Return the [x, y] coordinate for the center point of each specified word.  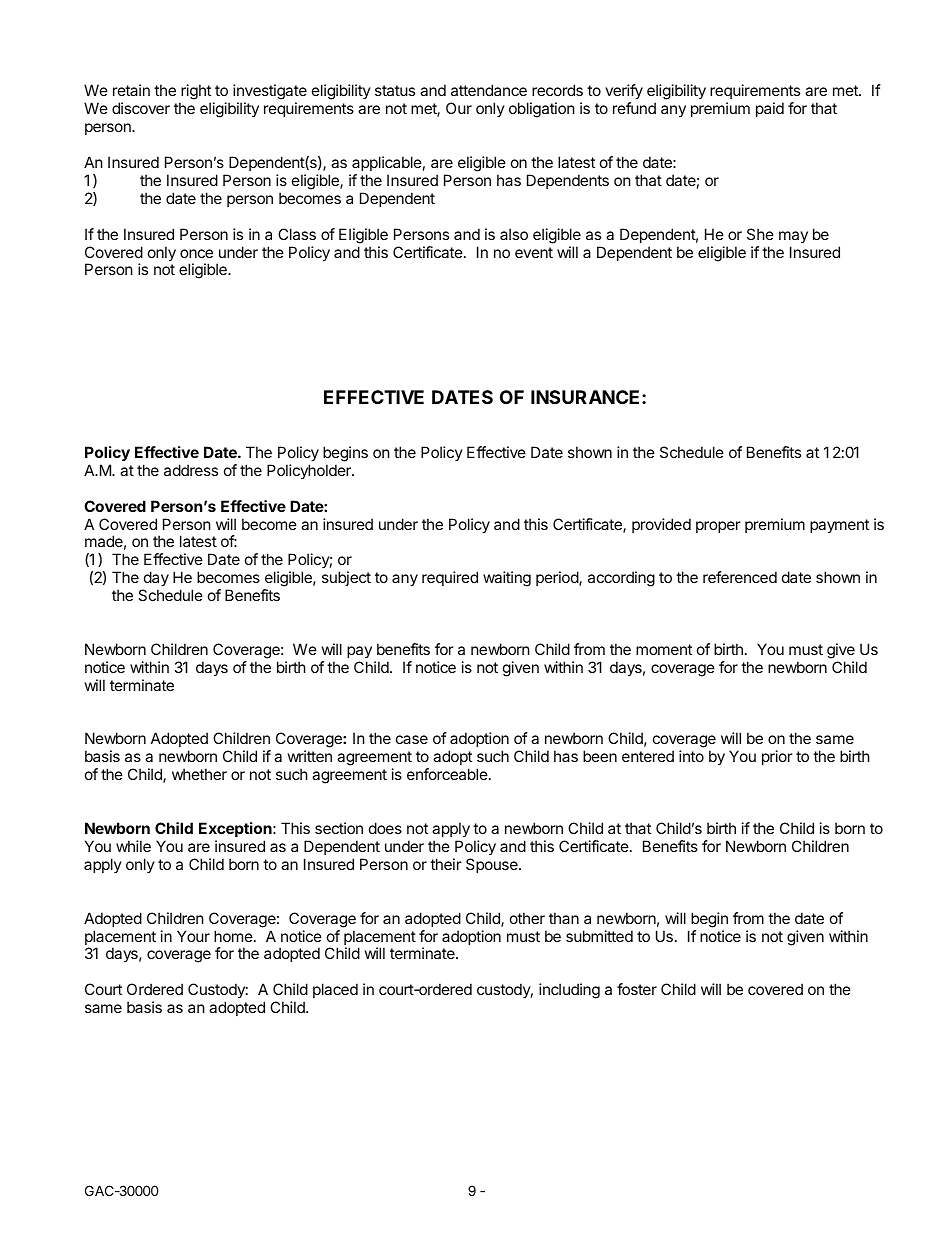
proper [718, 527]
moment [664, 649]
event [534, 252]
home [234, 936]
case [412, 739]
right [195, 93]
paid [770, 109]
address [191, 470]
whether [199, 774]
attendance [489, 90]
